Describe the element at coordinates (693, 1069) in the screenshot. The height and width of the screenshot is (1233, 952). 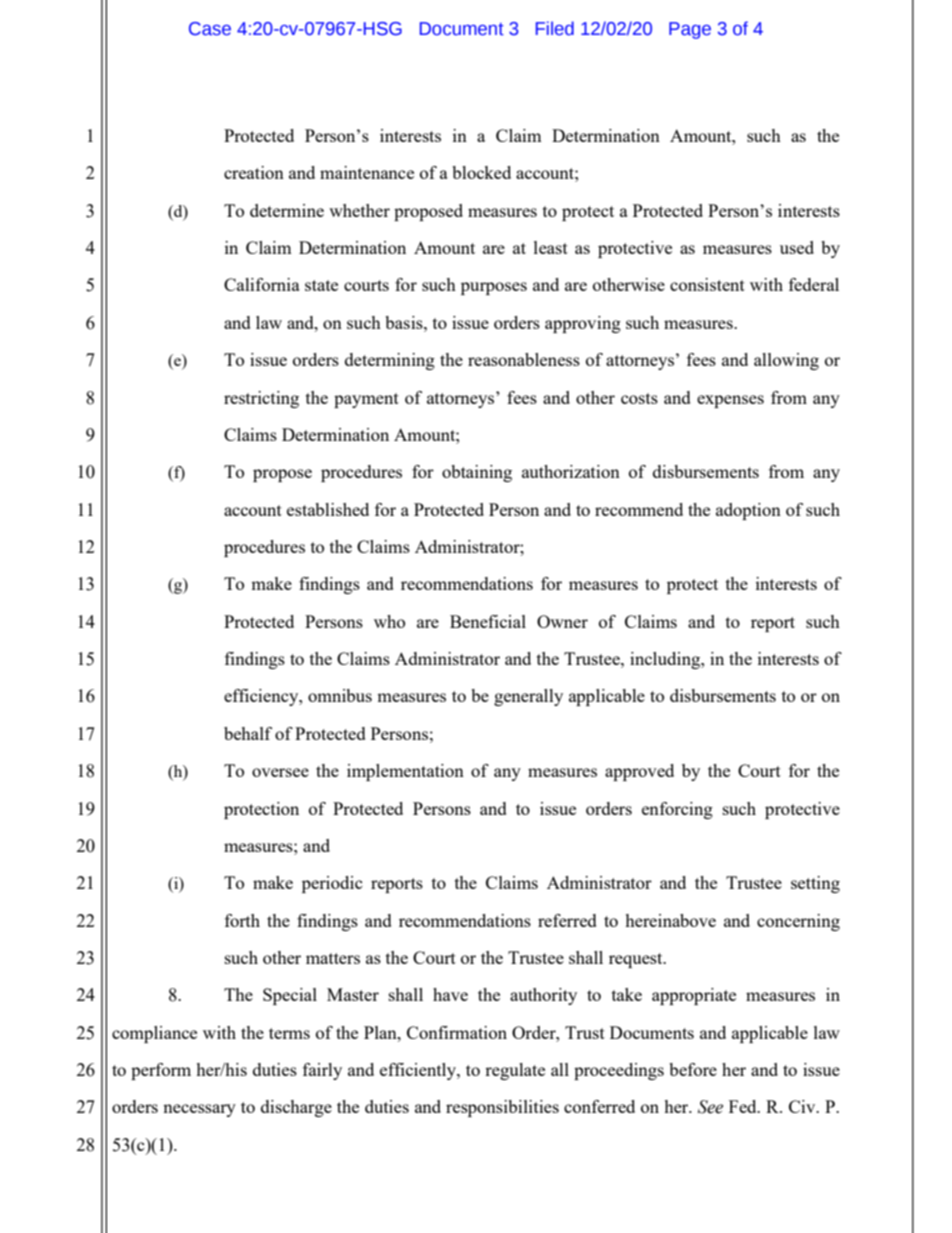
I see `before` at that location.
